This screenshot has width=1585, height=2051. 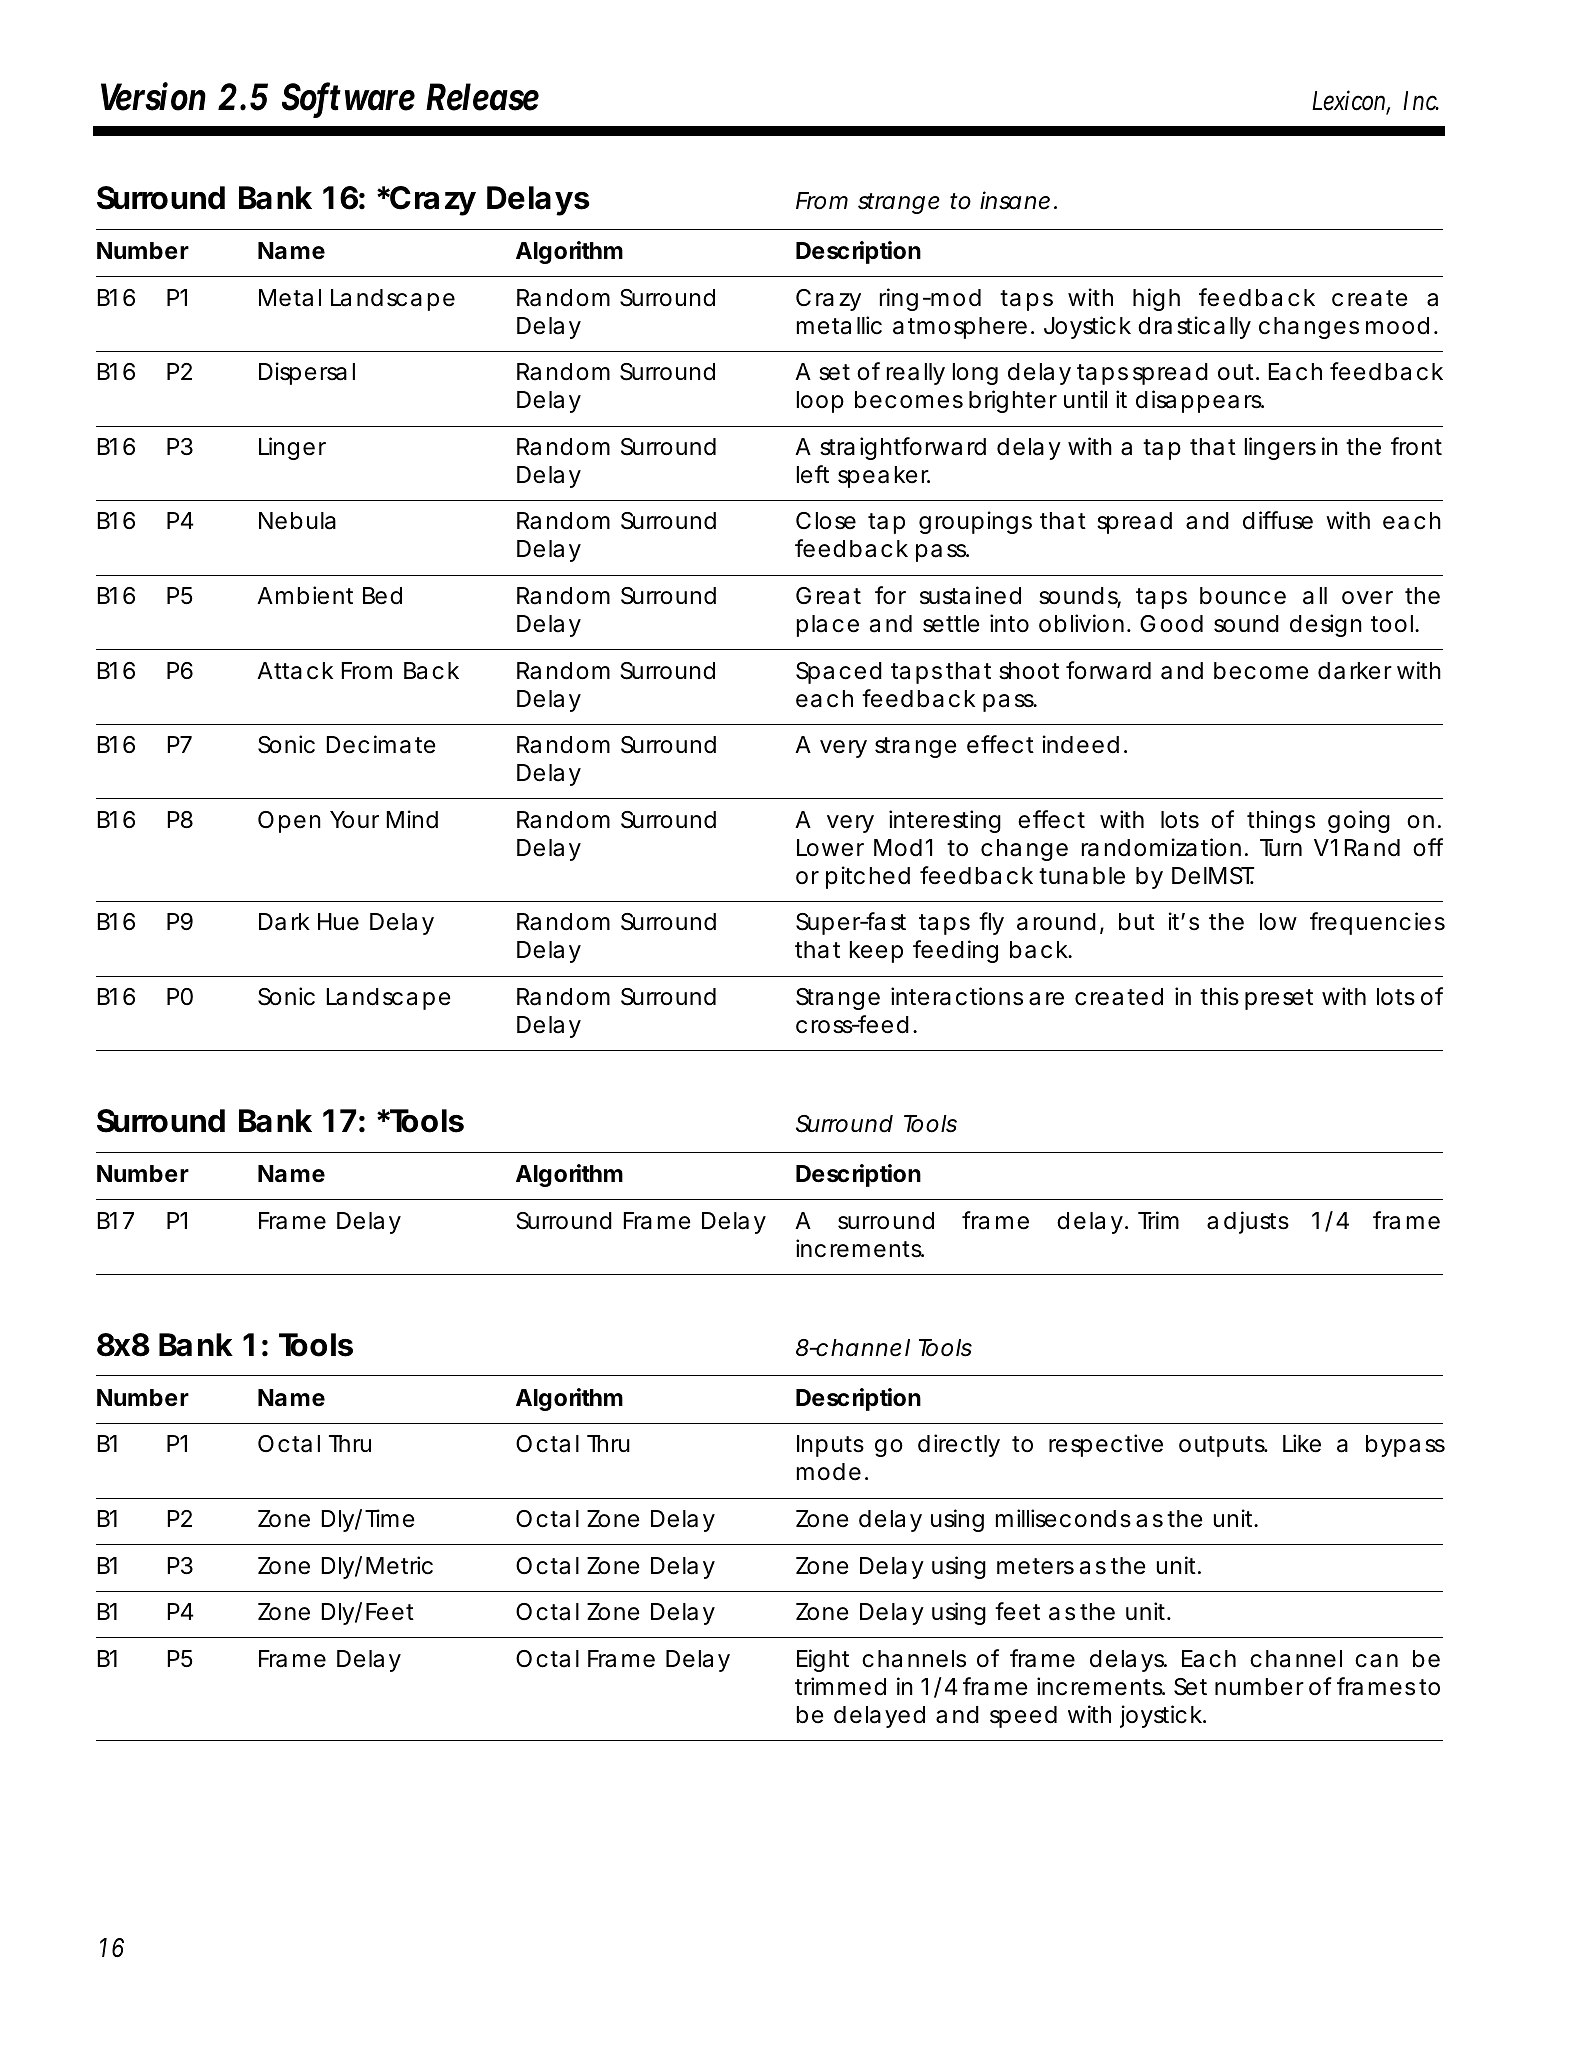 What do you see at coordinates (338, 922) in the screenshot?
I see `Hue` at bounding box center [338, 922].
